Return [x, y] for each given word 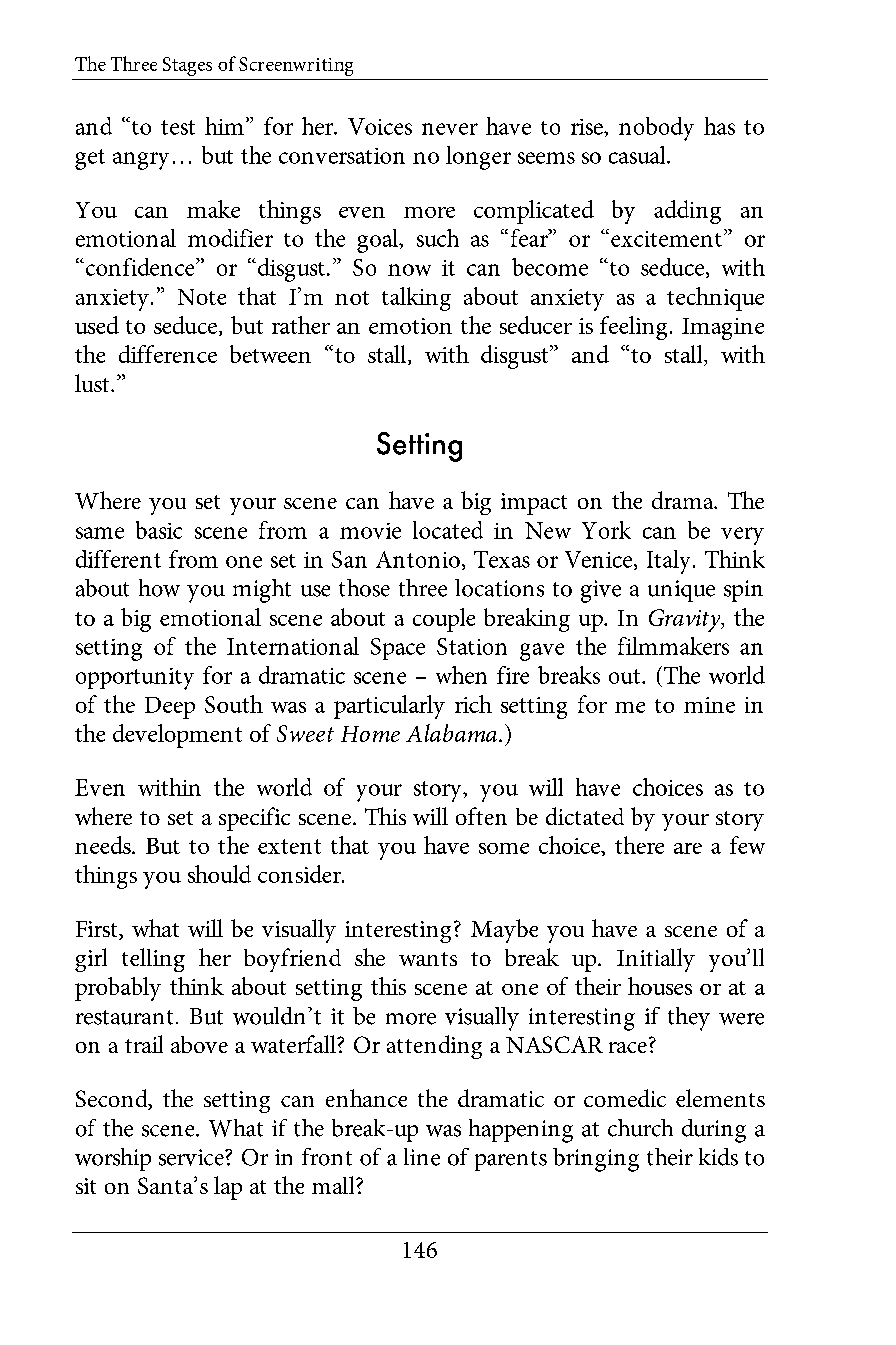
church [640, 1128]
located [448, 530]
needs [104, 845]
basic [159, 530]
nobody [656, 129]
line [422, 1157]
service [192, 1157]
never [450, 129]
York [606, 530]
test [178, 127]
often [481, 816]
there [639, 845]
